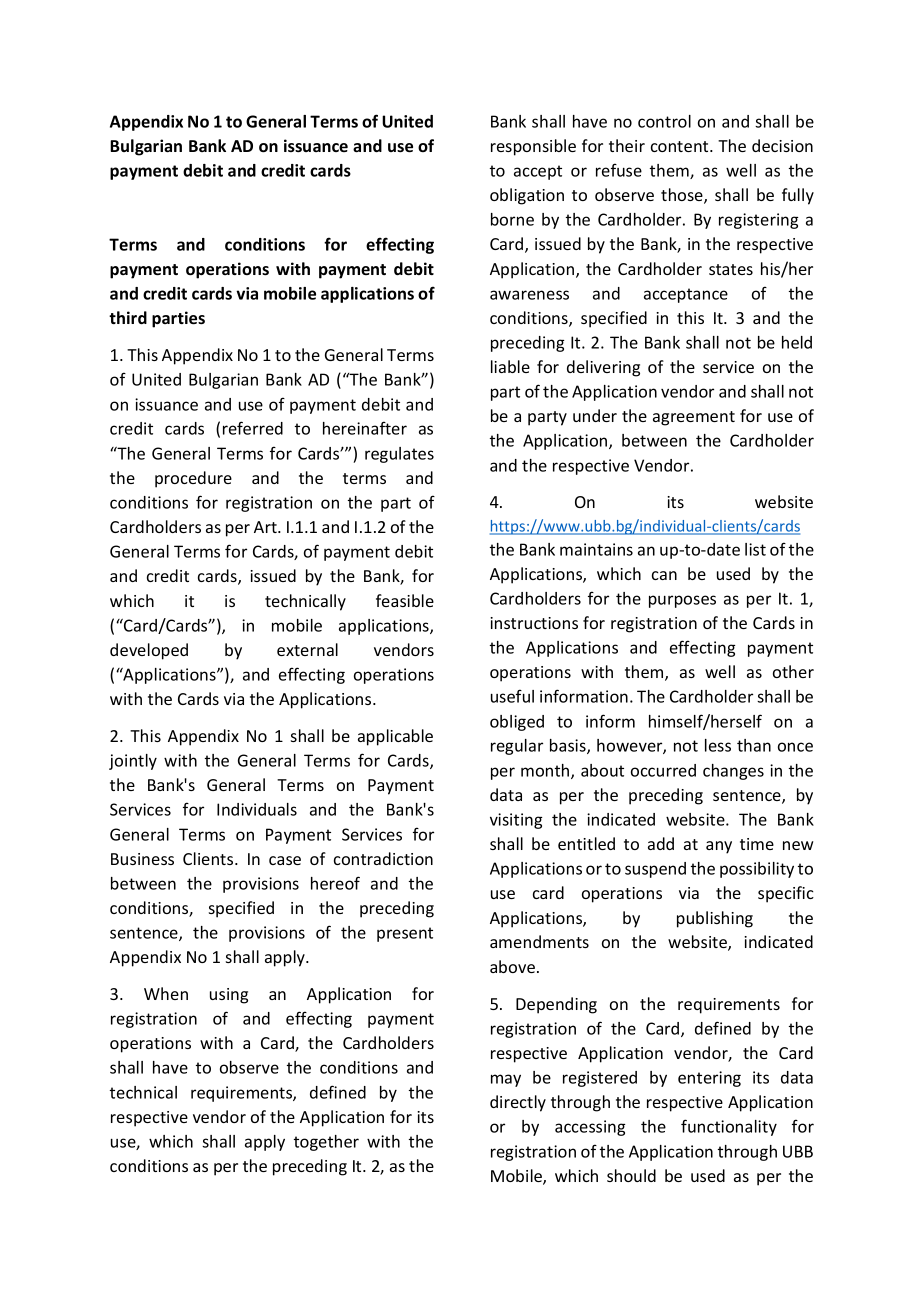 The height and width of the screenshot is (1308, 924). I want to click on agreement, so click(694, 418).
